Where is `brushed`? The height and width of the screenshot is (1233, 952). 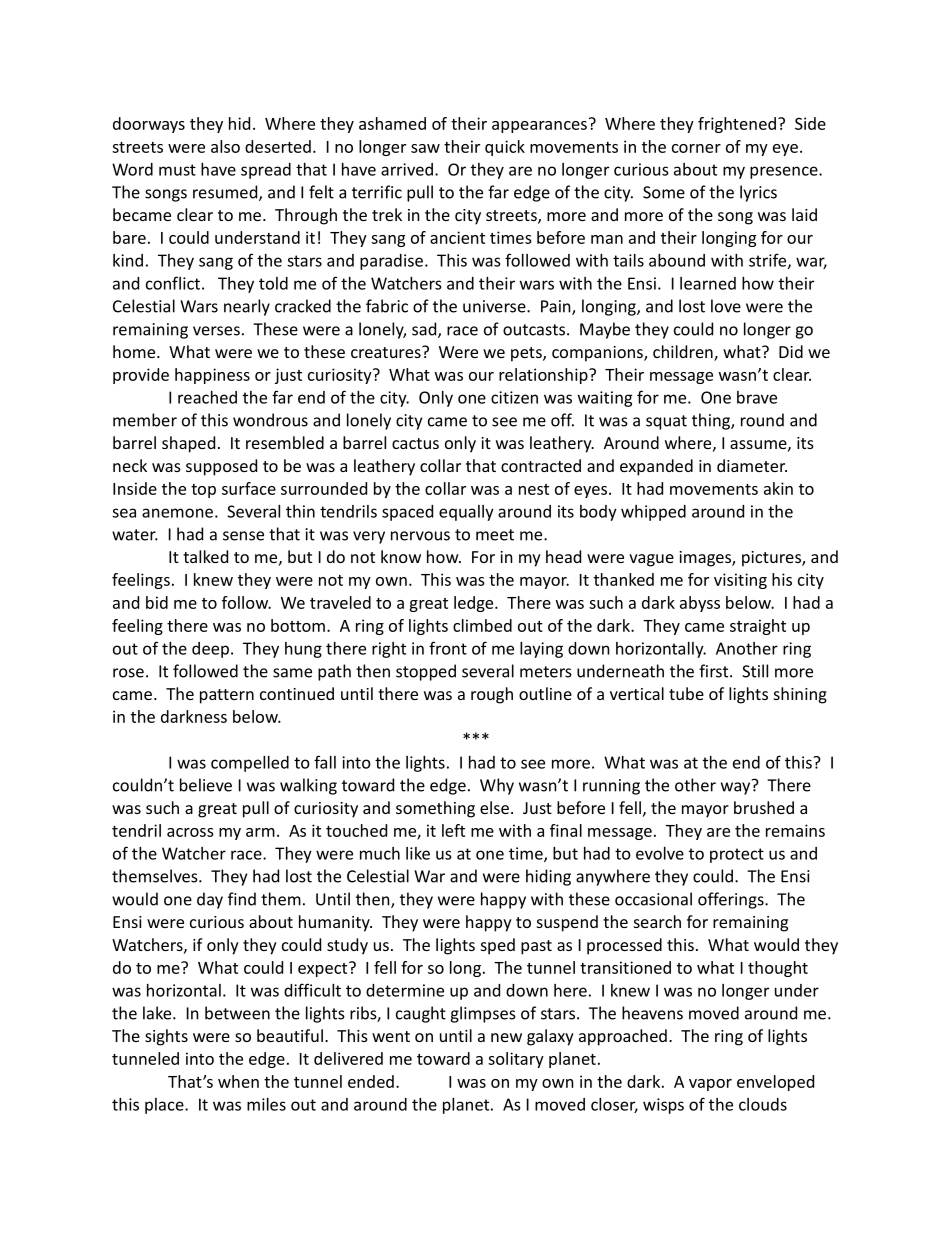 brushed is located at coordinates (764, 807).
